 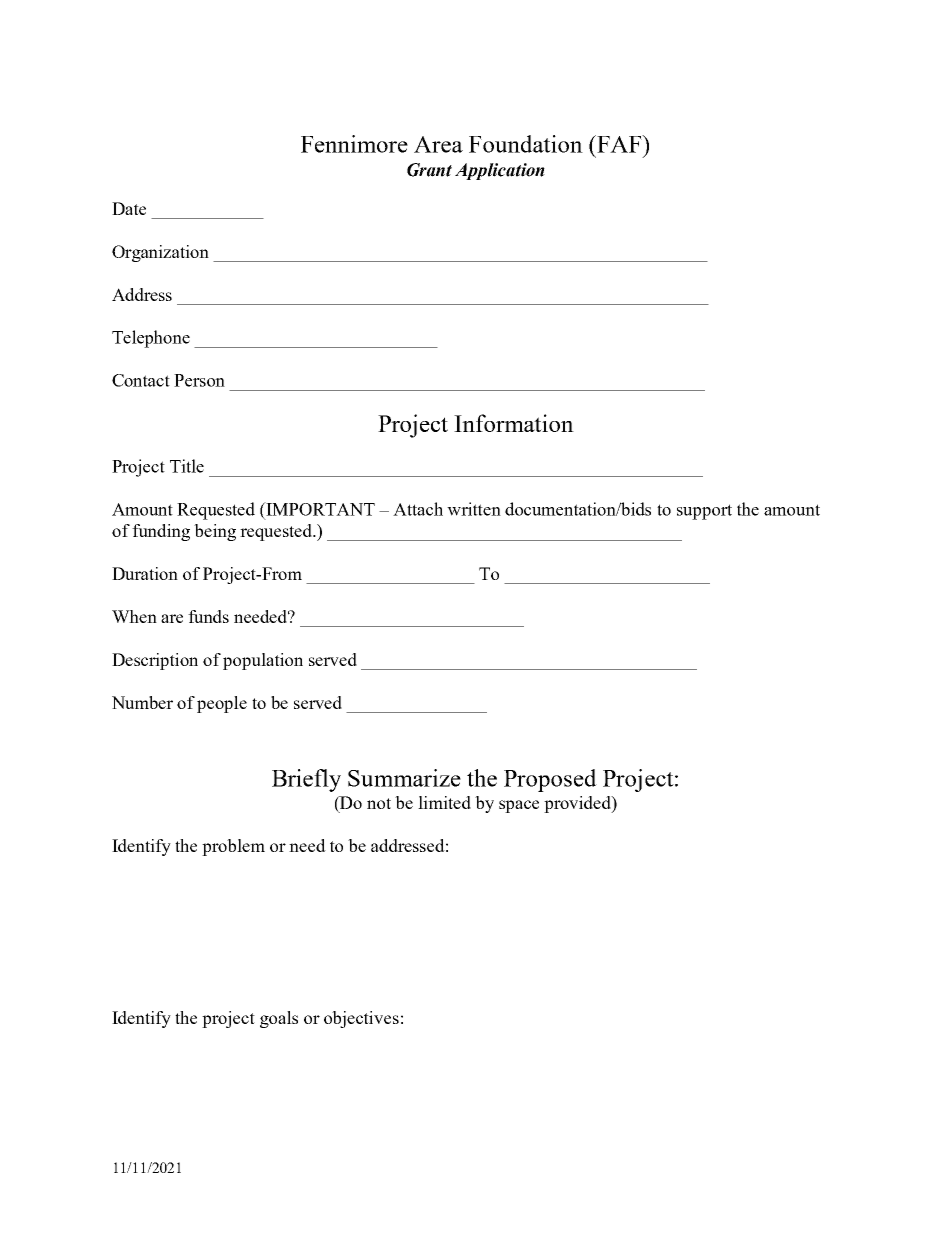 What do you see at coordinates (418, 509) in the page?
I see `Attach` at bounding box center [418, 509].
